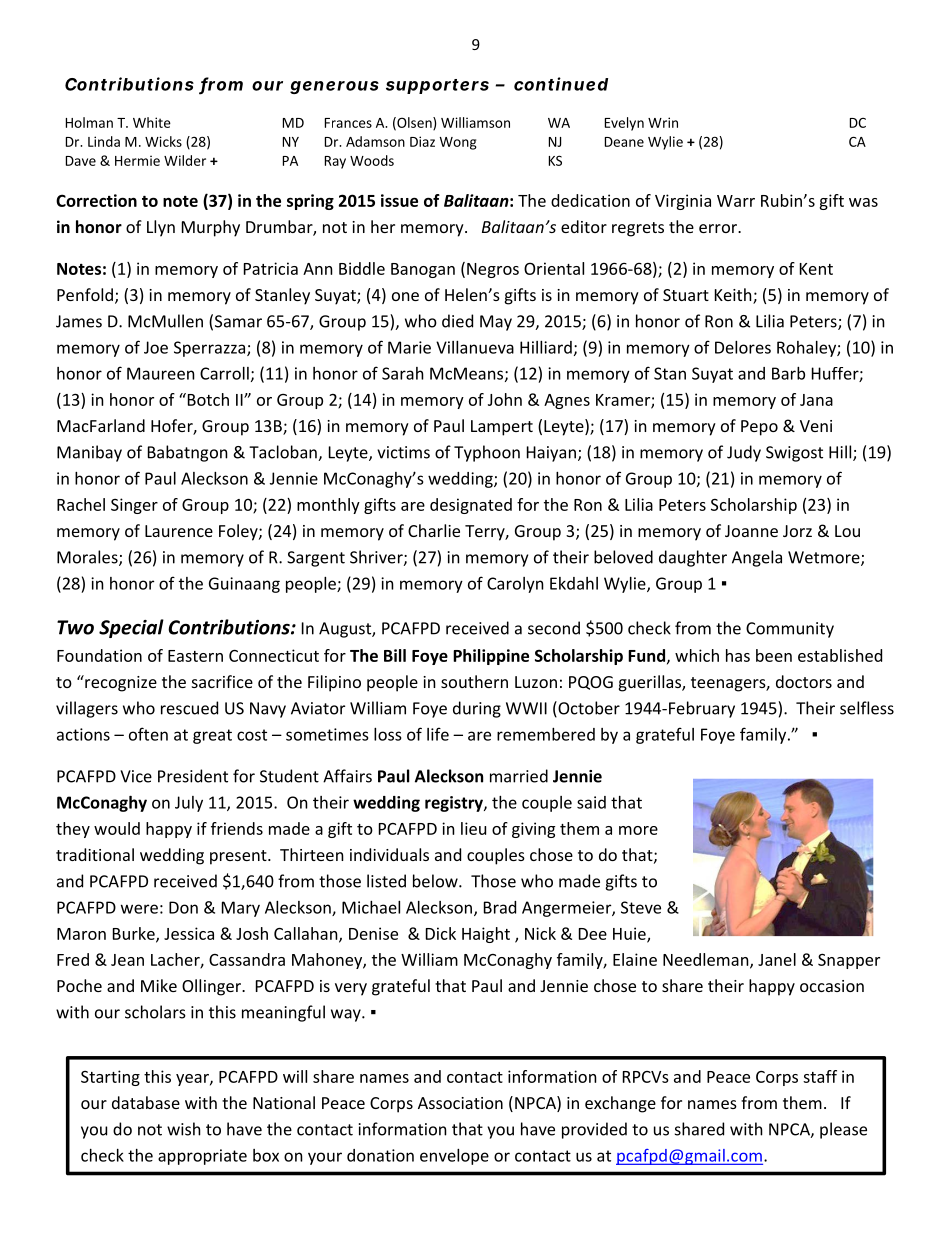  I want to click on Typhoon, so click(487, 453).
